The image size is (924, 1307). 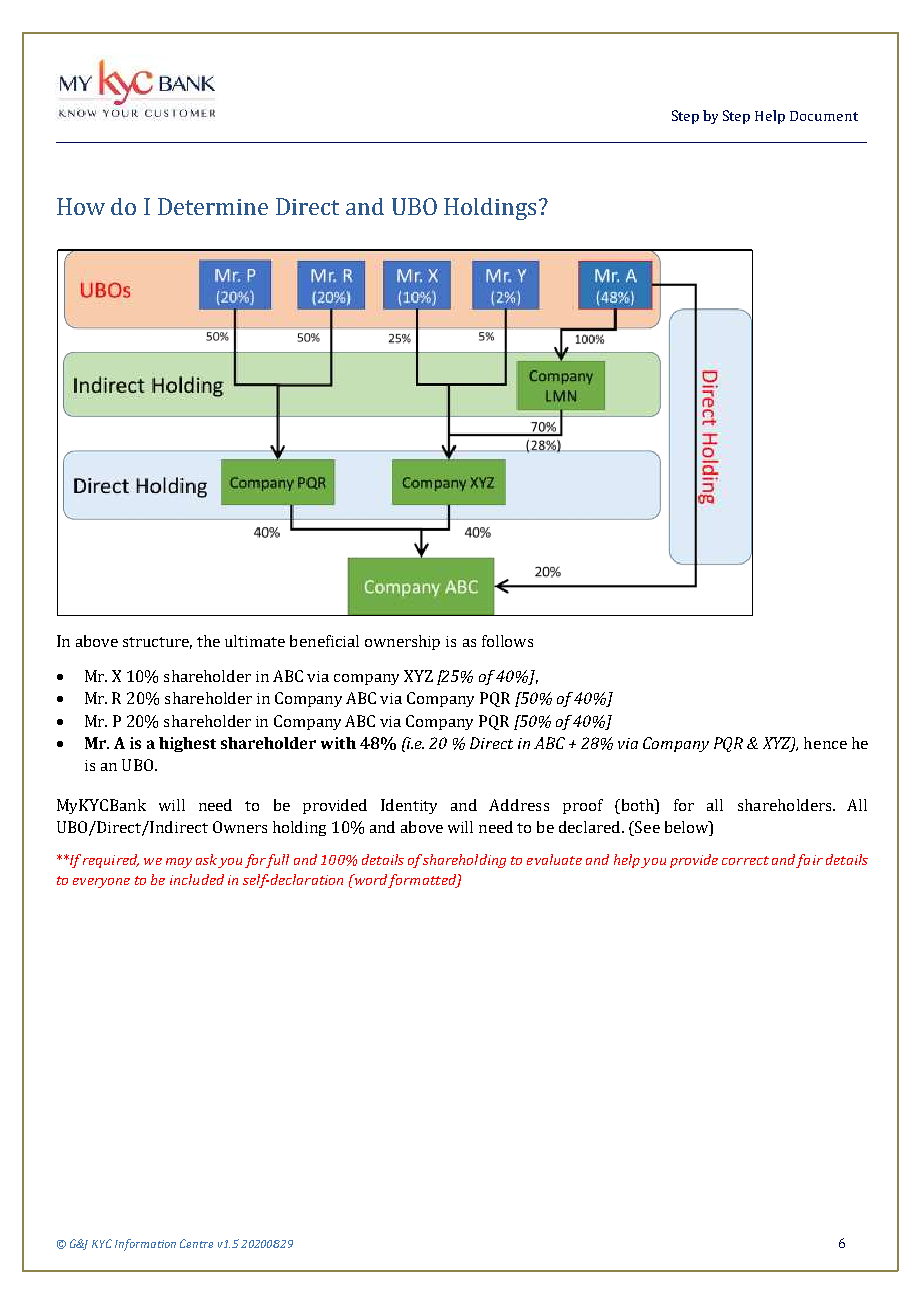 I want to click on hence, so click(x=825, y=743).
